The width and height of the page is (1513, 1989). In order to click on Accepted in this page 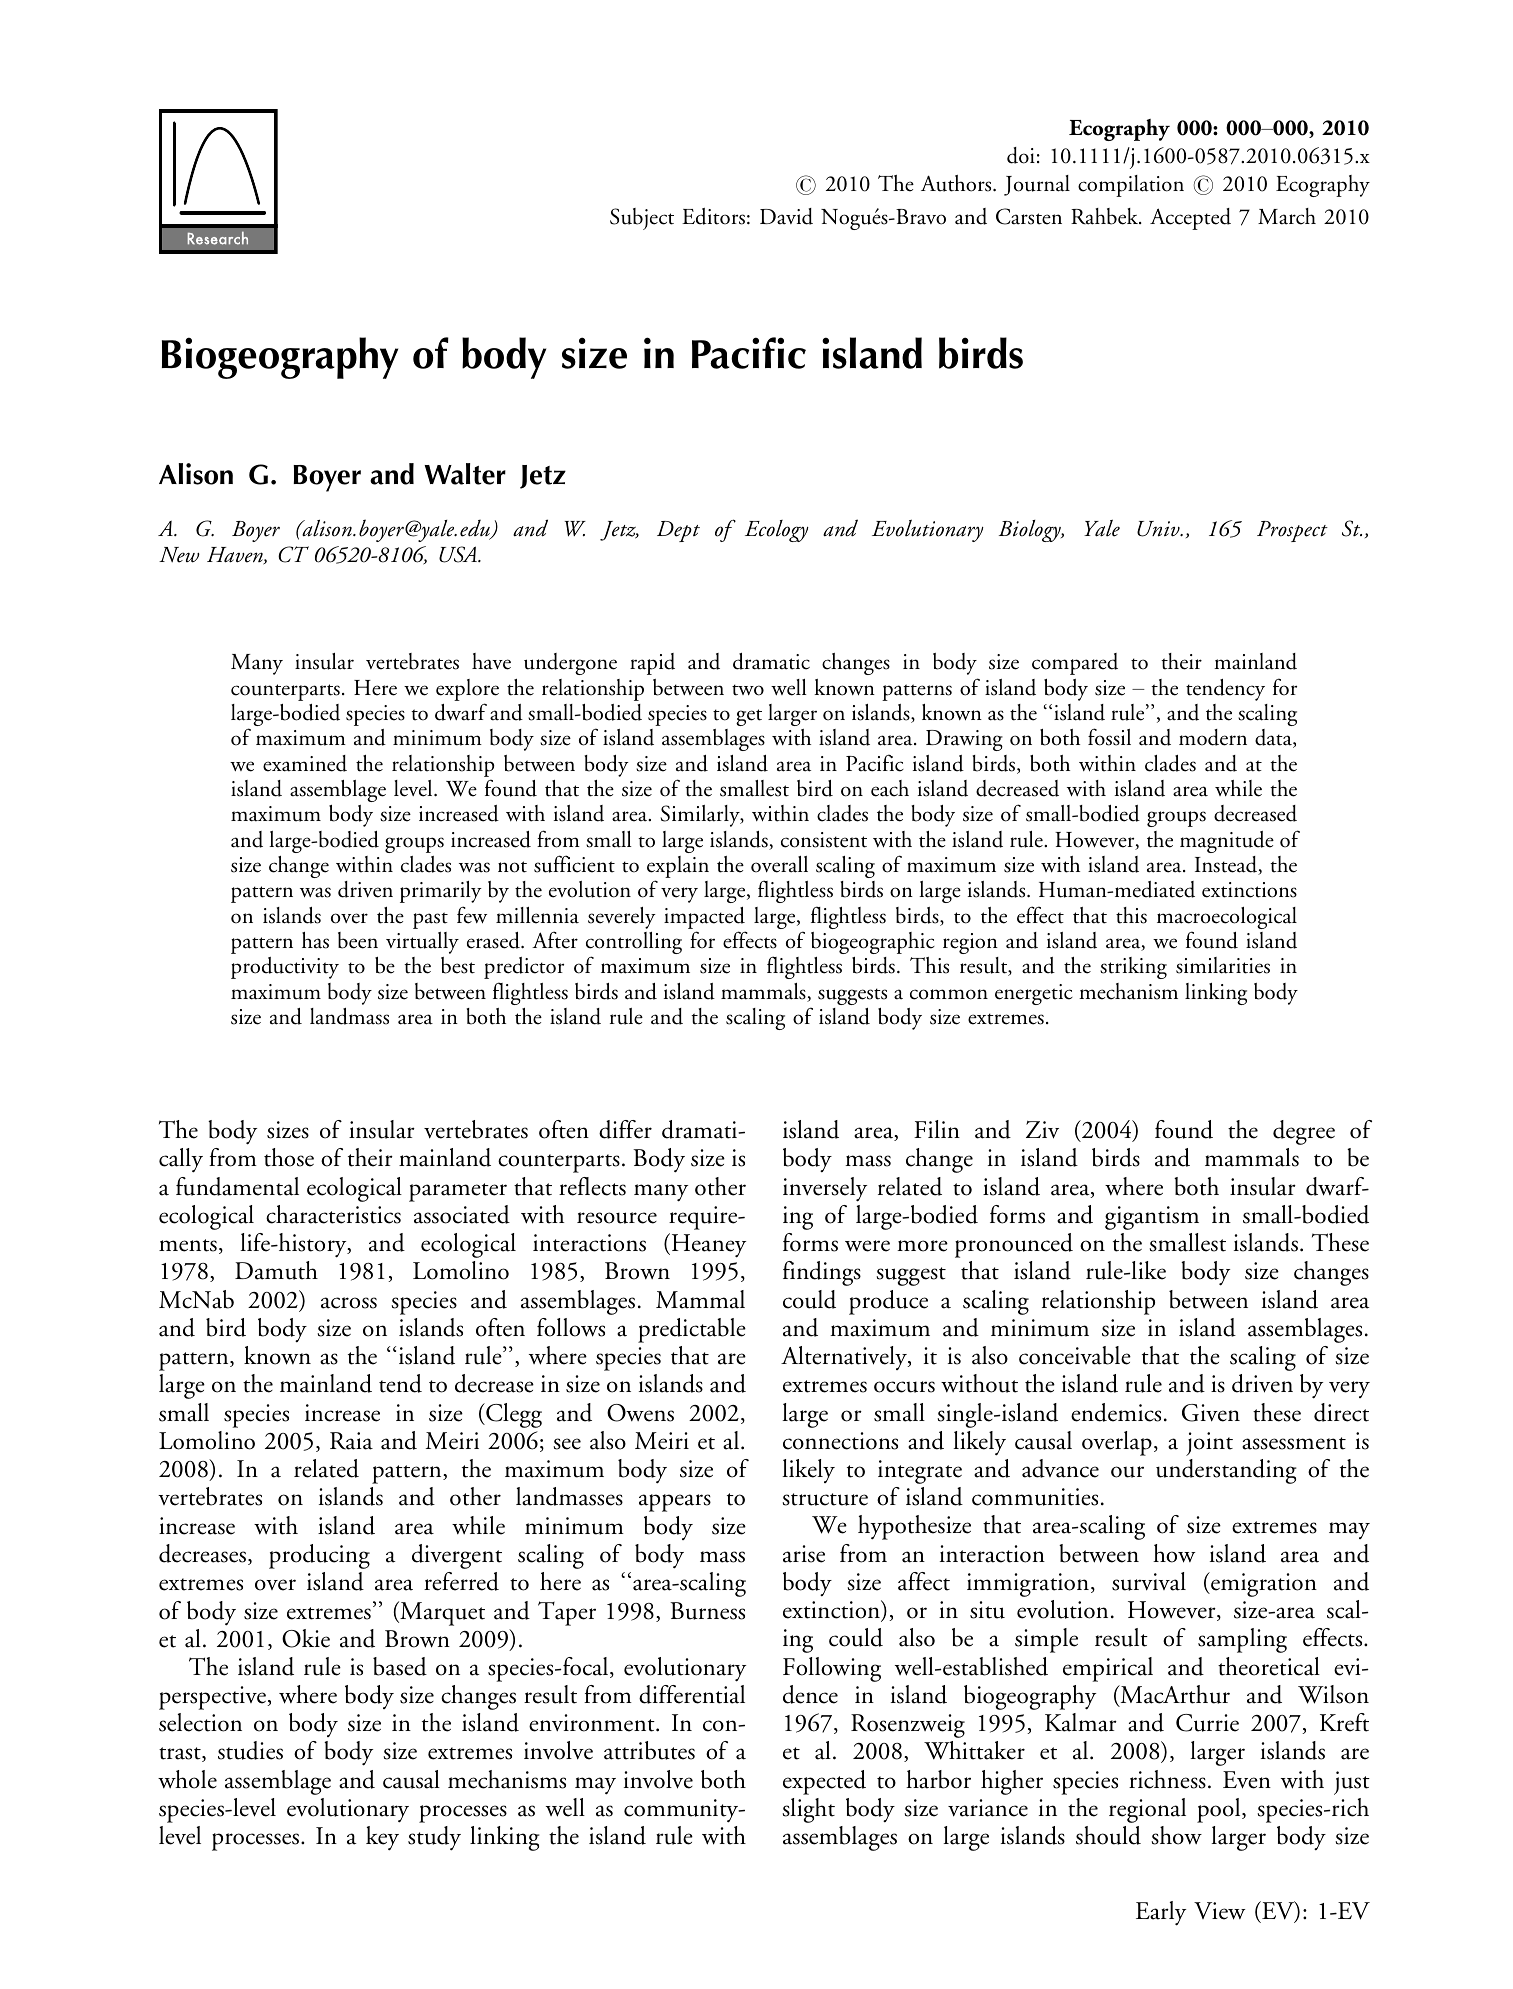, I will do `click(1190, 219)`.
